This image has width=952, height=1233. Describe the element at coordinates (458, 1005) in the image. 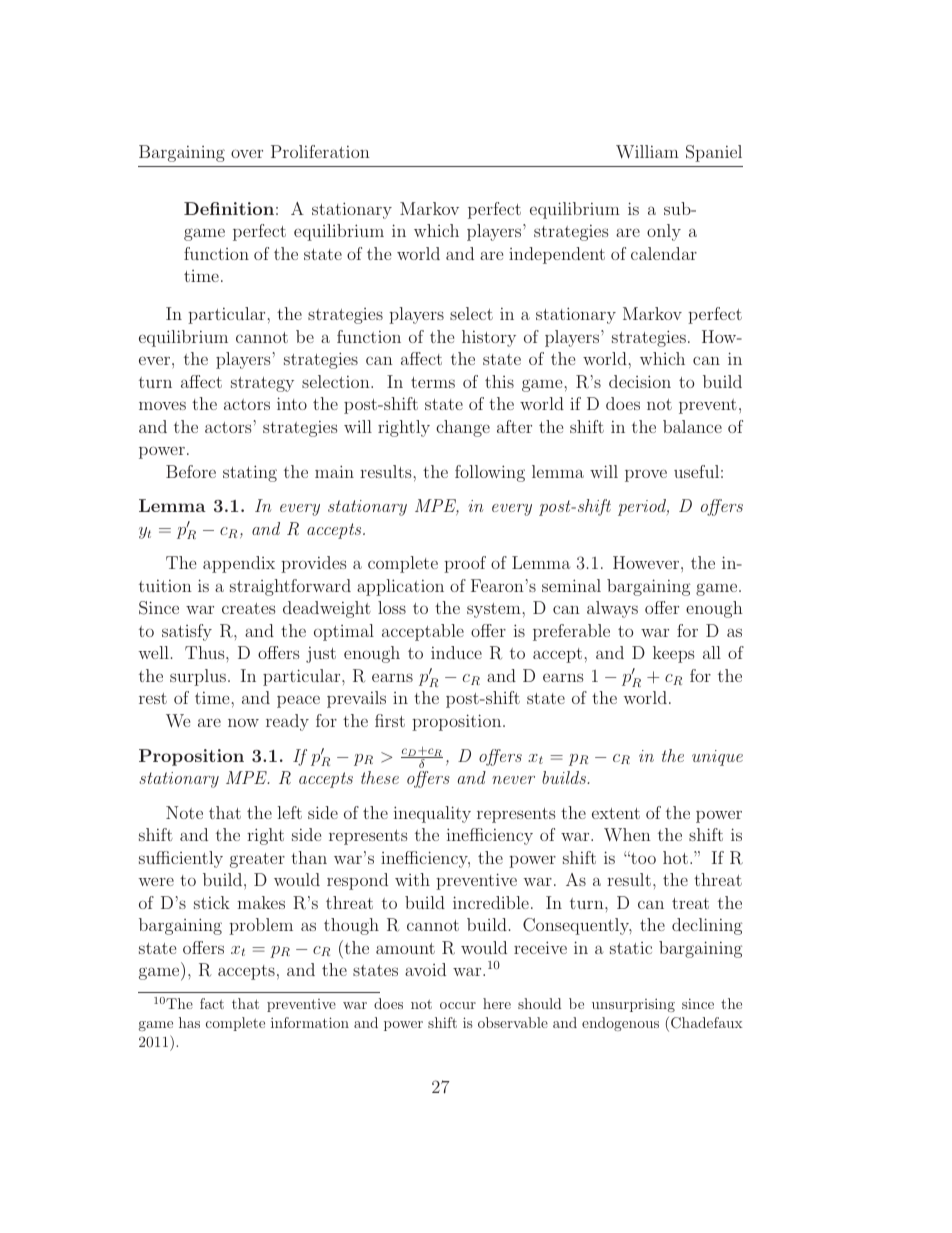

I see `occur` at that location.
